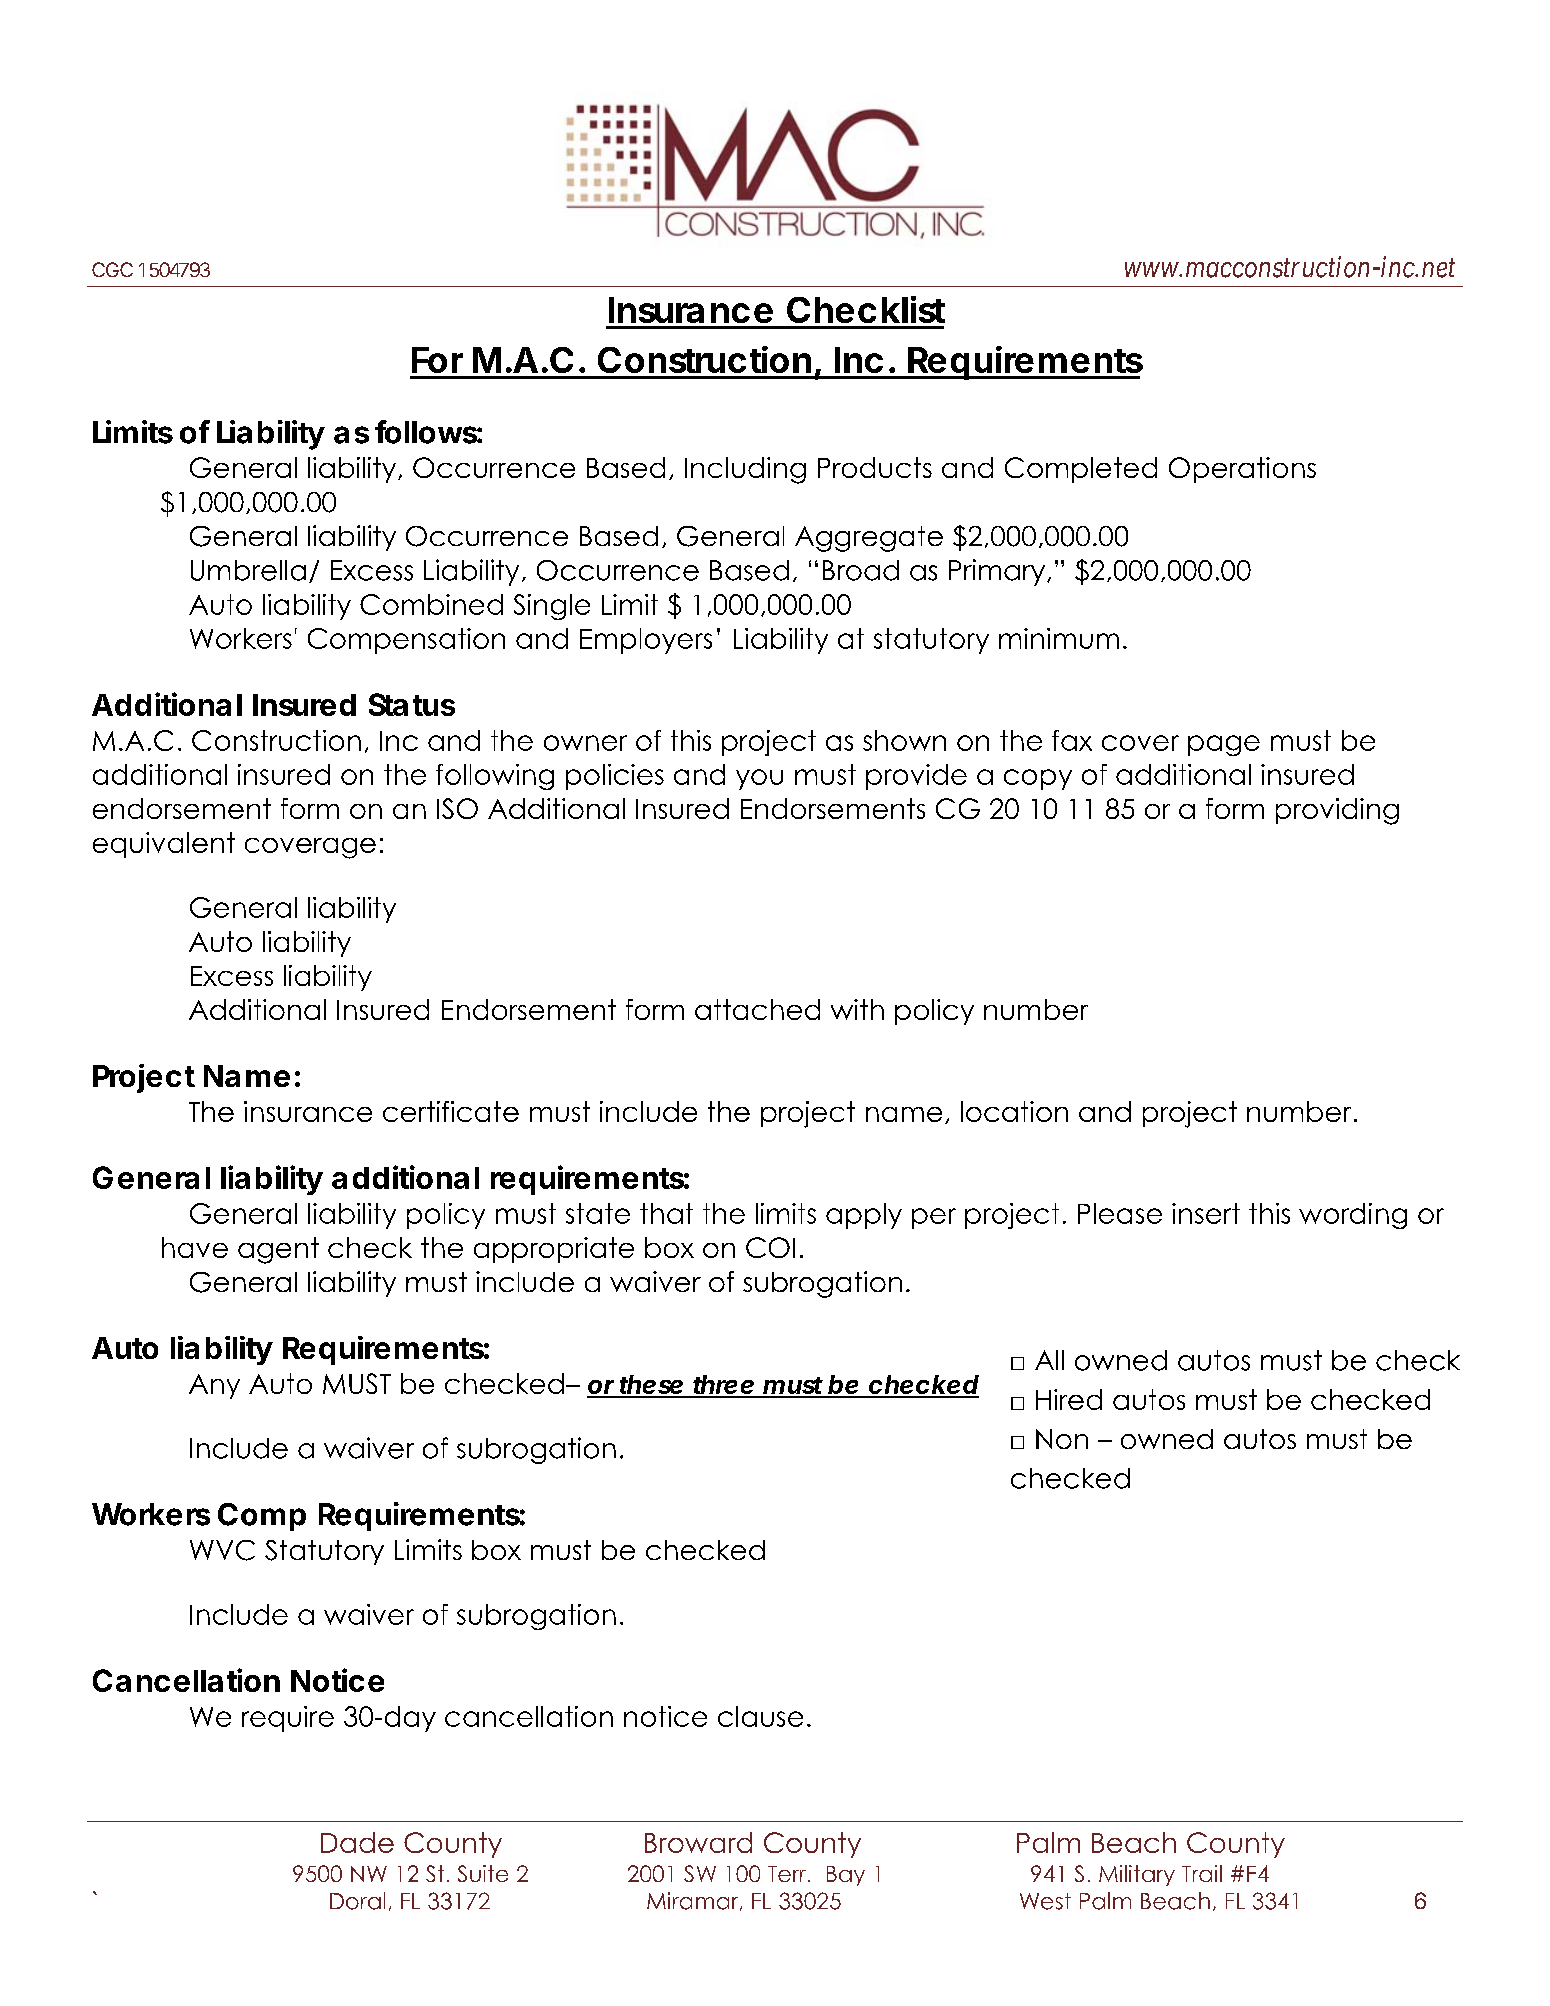 The height and width of the screenshot is (2006, 1550). I want to click on Including, so click(745, 470).
